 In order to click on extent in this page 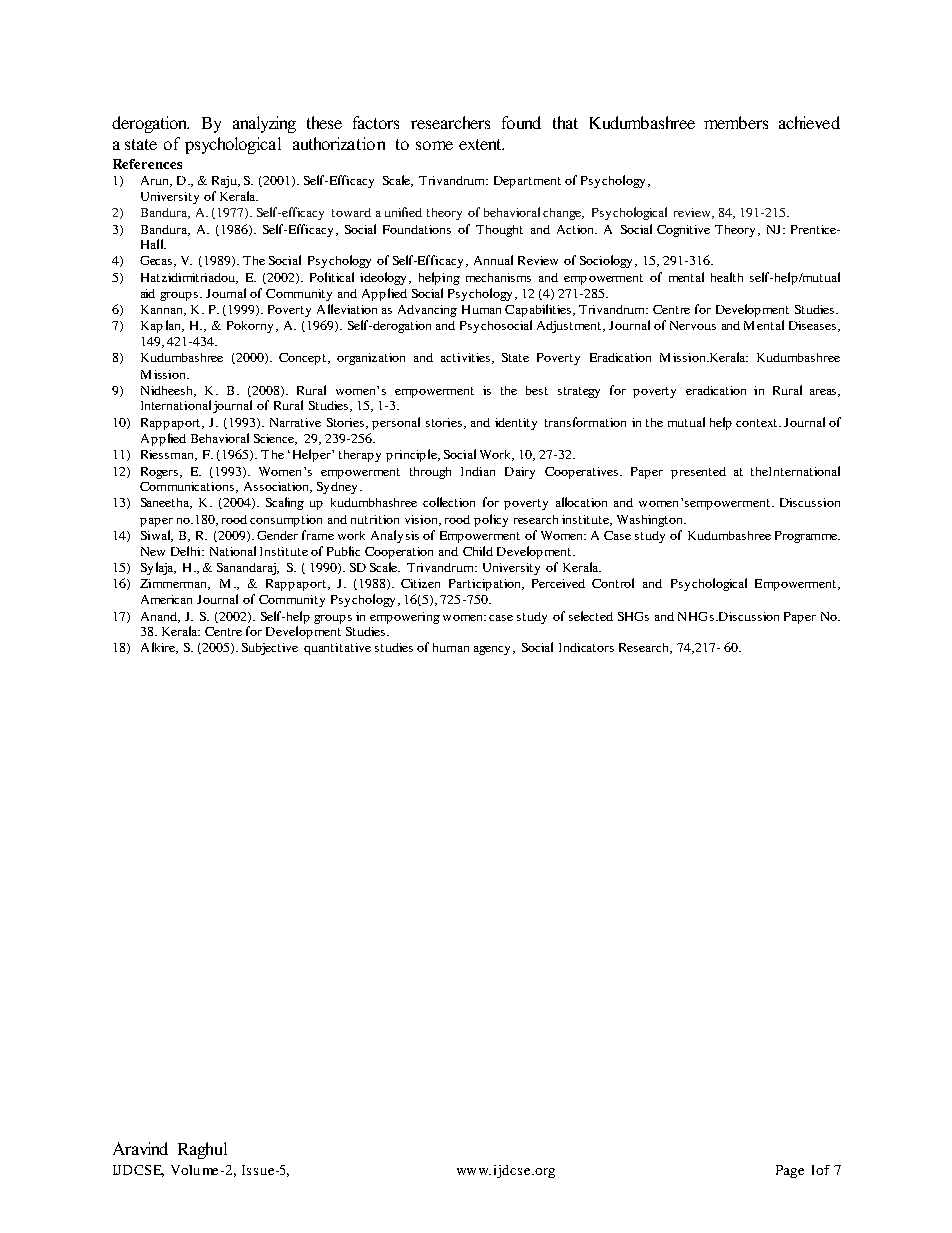, I will do `click(481, 144)`.
